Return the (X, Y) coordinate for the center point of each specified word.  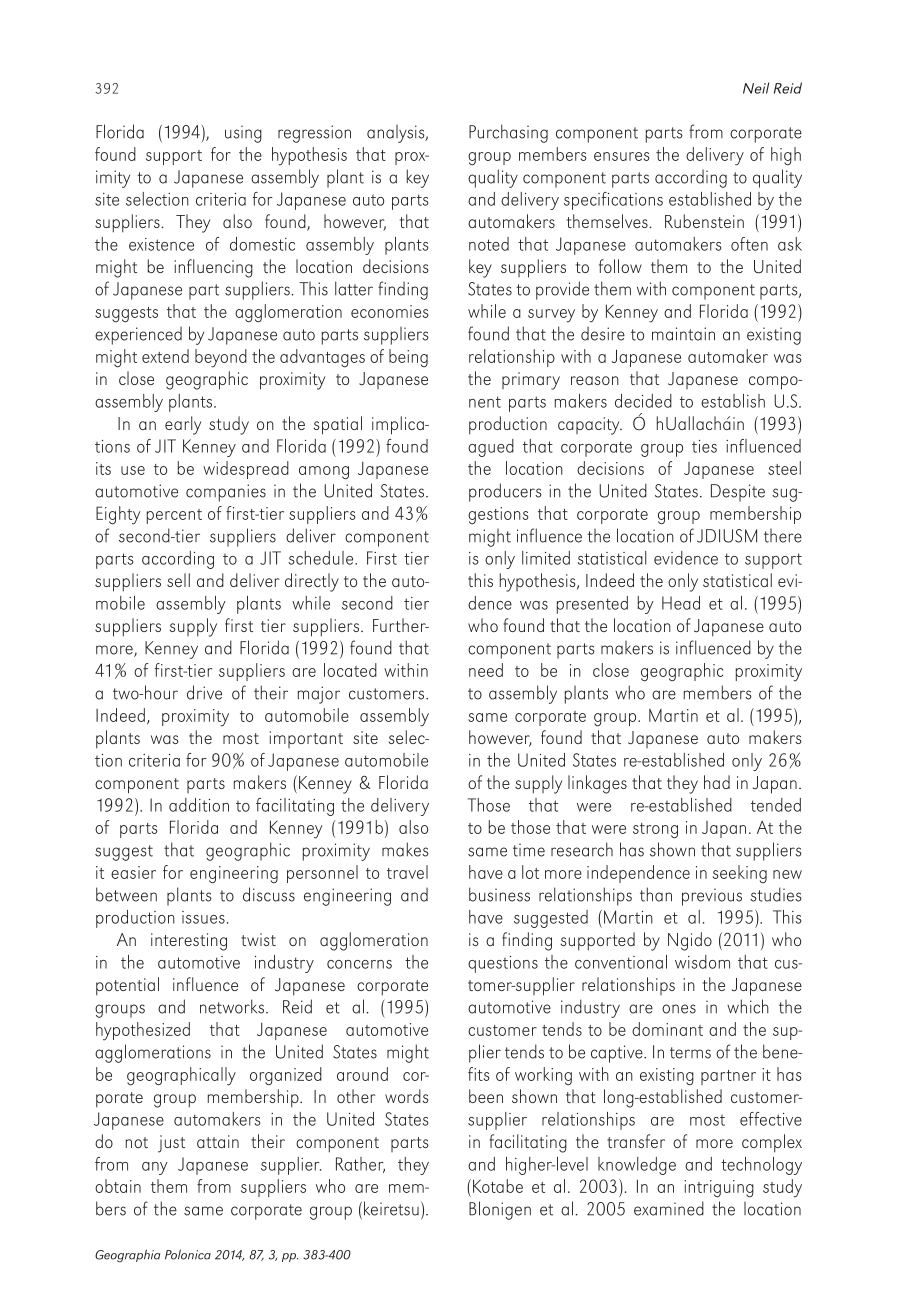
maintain (683, 334)
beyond (221, 358)
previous (712, 897)
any (155, 1168)
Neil (756, 88)
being (408, 358)
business (499, 894)
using (243, 134)
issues (203, 917)
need (486, 670)
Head (681, 603)
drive (204, 692)
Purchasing (508, 133)
